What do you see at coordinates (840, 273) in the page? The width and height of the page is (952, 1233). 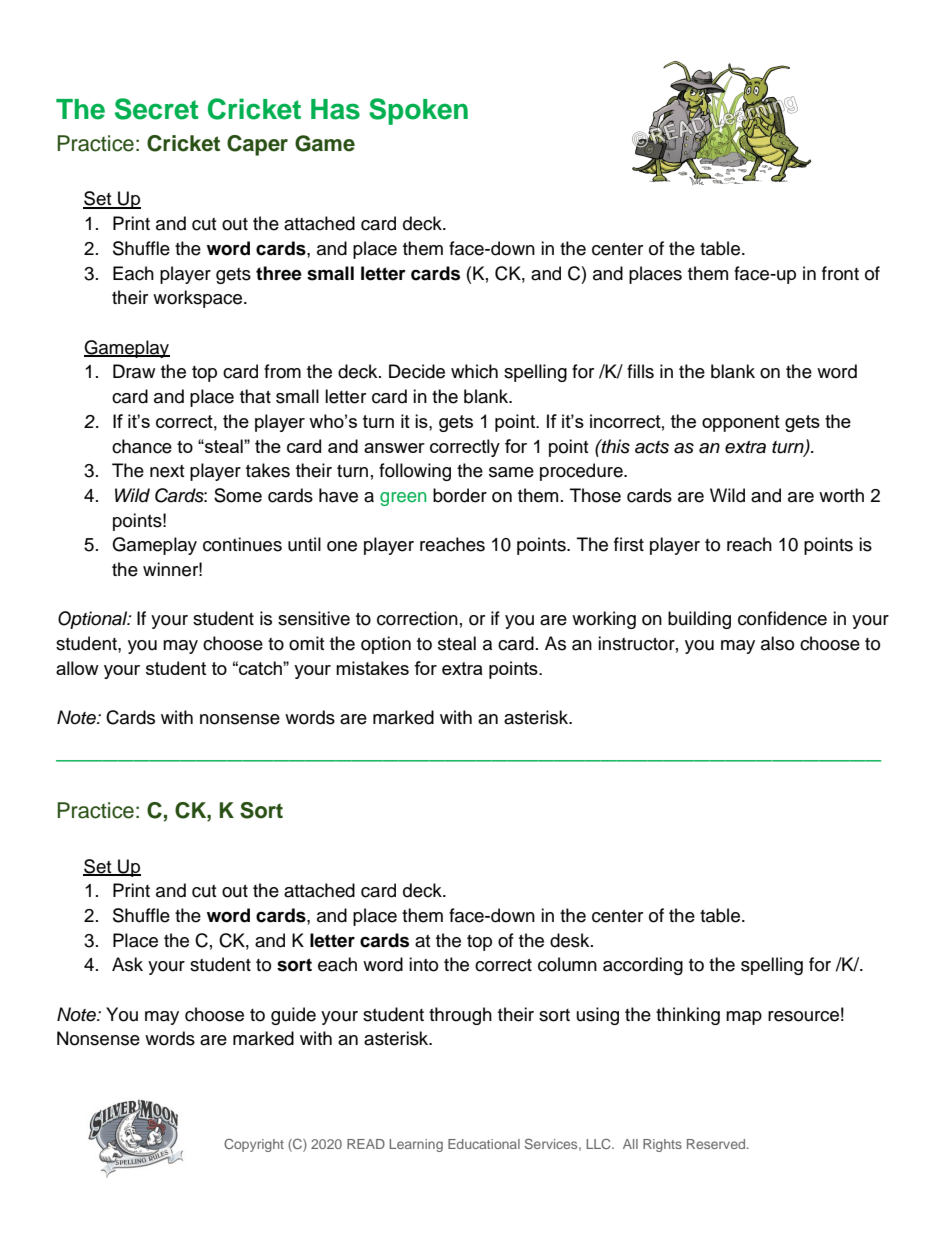 I see `front` at bounding box center [840, 273].
